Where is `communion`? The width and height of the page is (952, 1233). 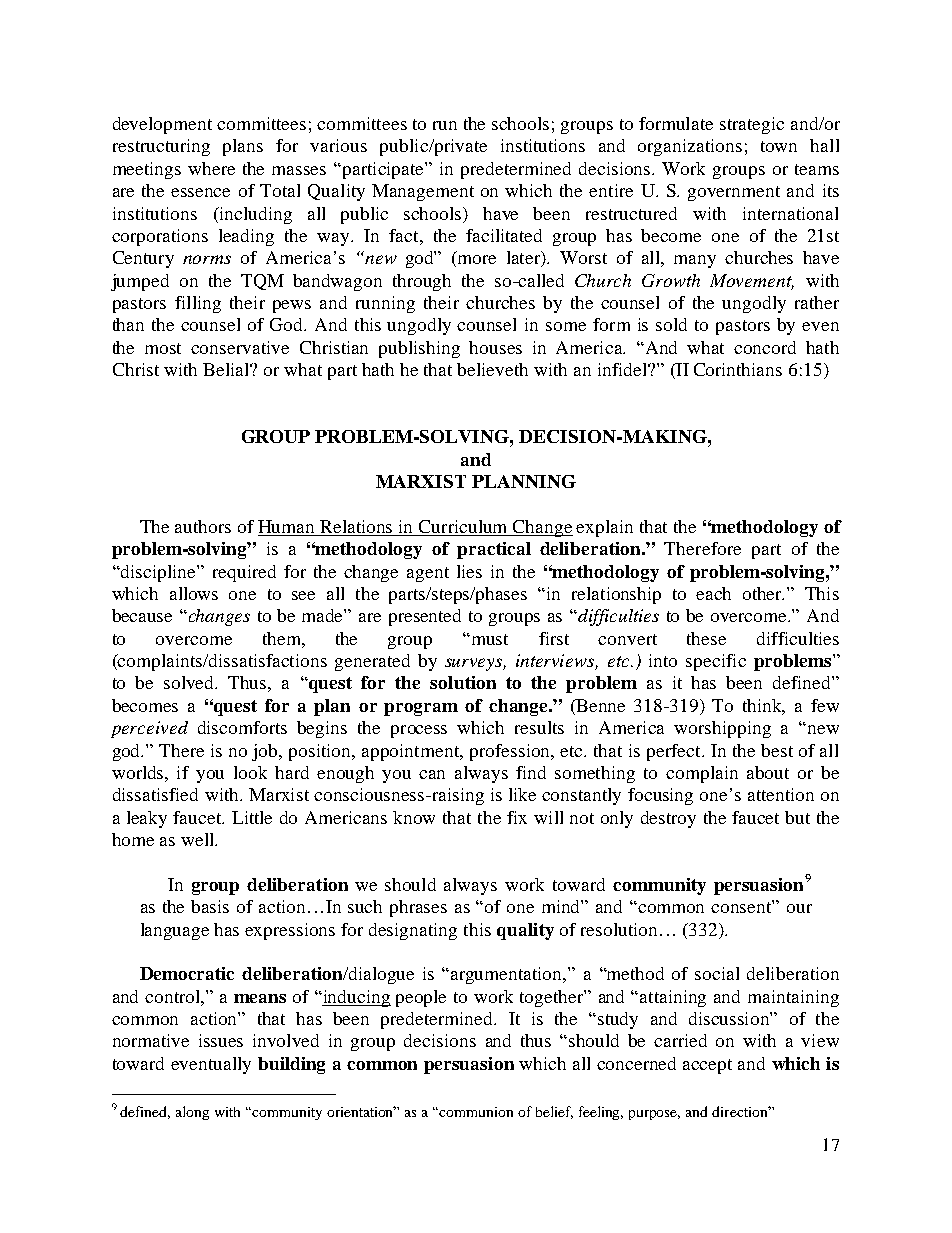 communion is located at coordinates (476, 1112).
